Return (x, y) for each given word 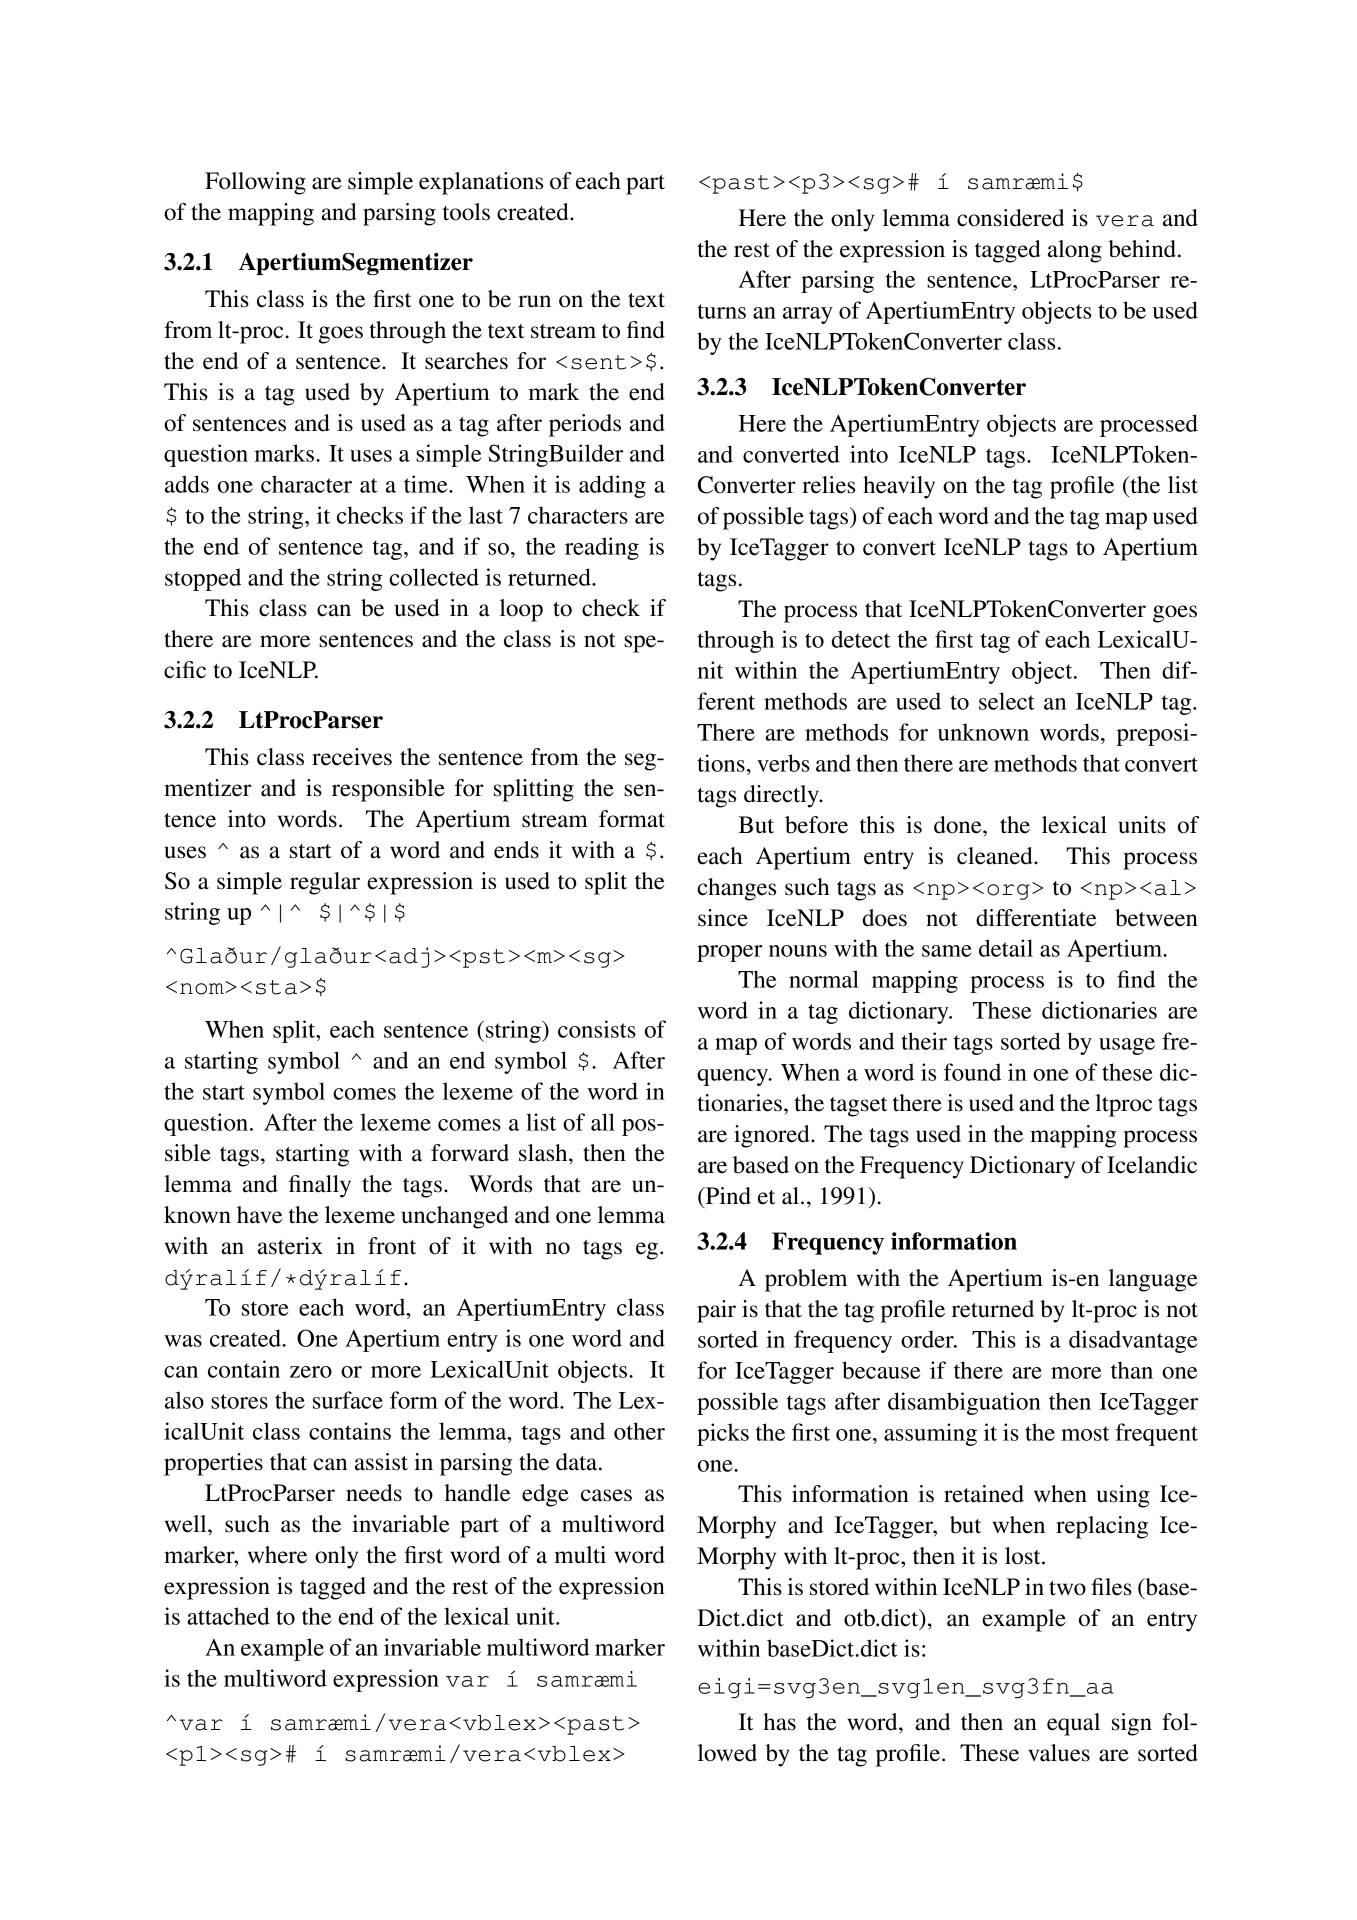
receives (352, 757)
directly (782, 796)
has (779, 1722)
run (534, 301)
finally (320, 1186)
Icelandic (1152, 1165)
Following (255, 183)
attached (228, 1616)
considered (1010, 218)
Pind (727, 1196)
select (1006, 701)
